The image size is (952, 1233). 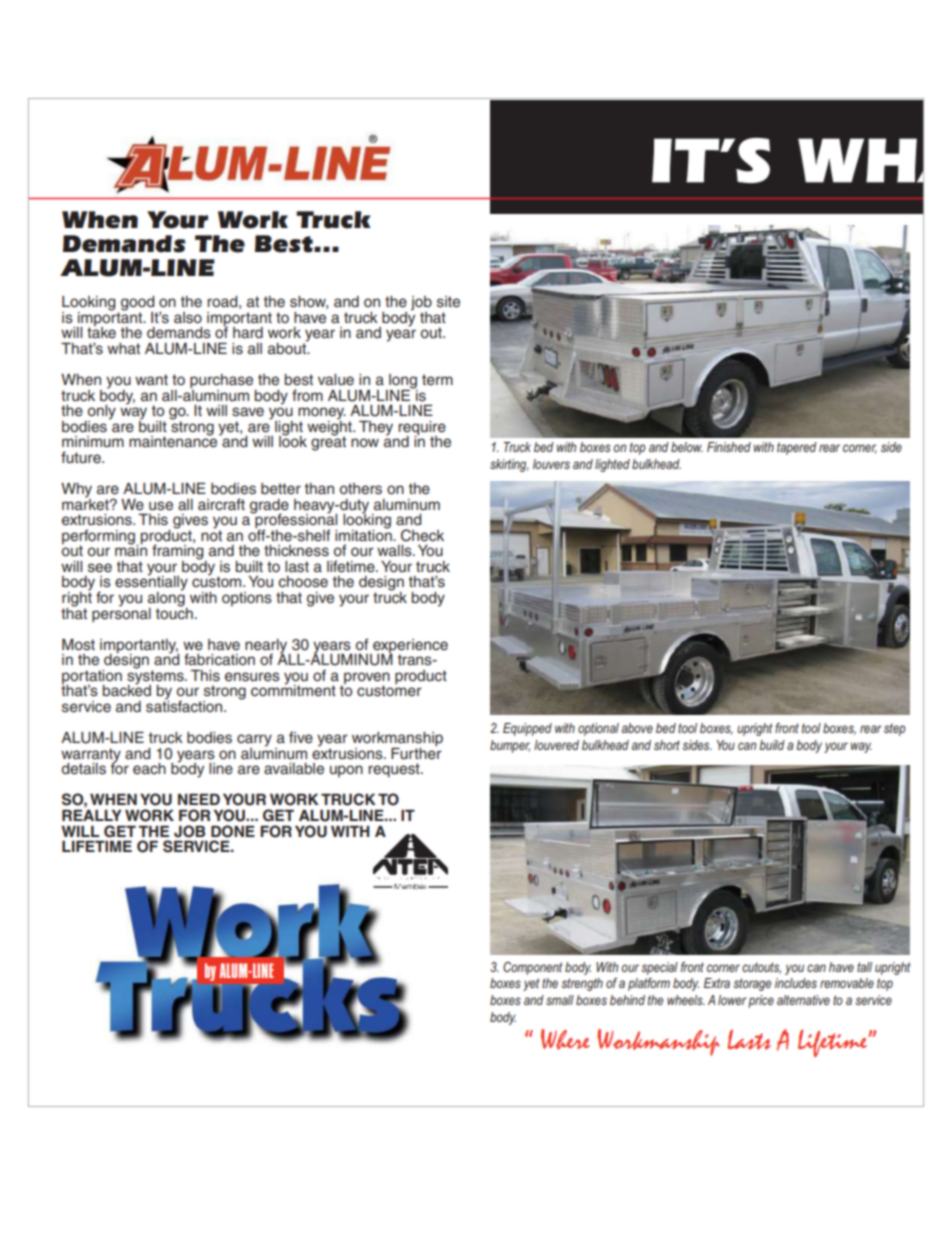 What do you see at coordinates (395, 551) in the screenshot?
I see `walls` at bounding box center [395, 551].
